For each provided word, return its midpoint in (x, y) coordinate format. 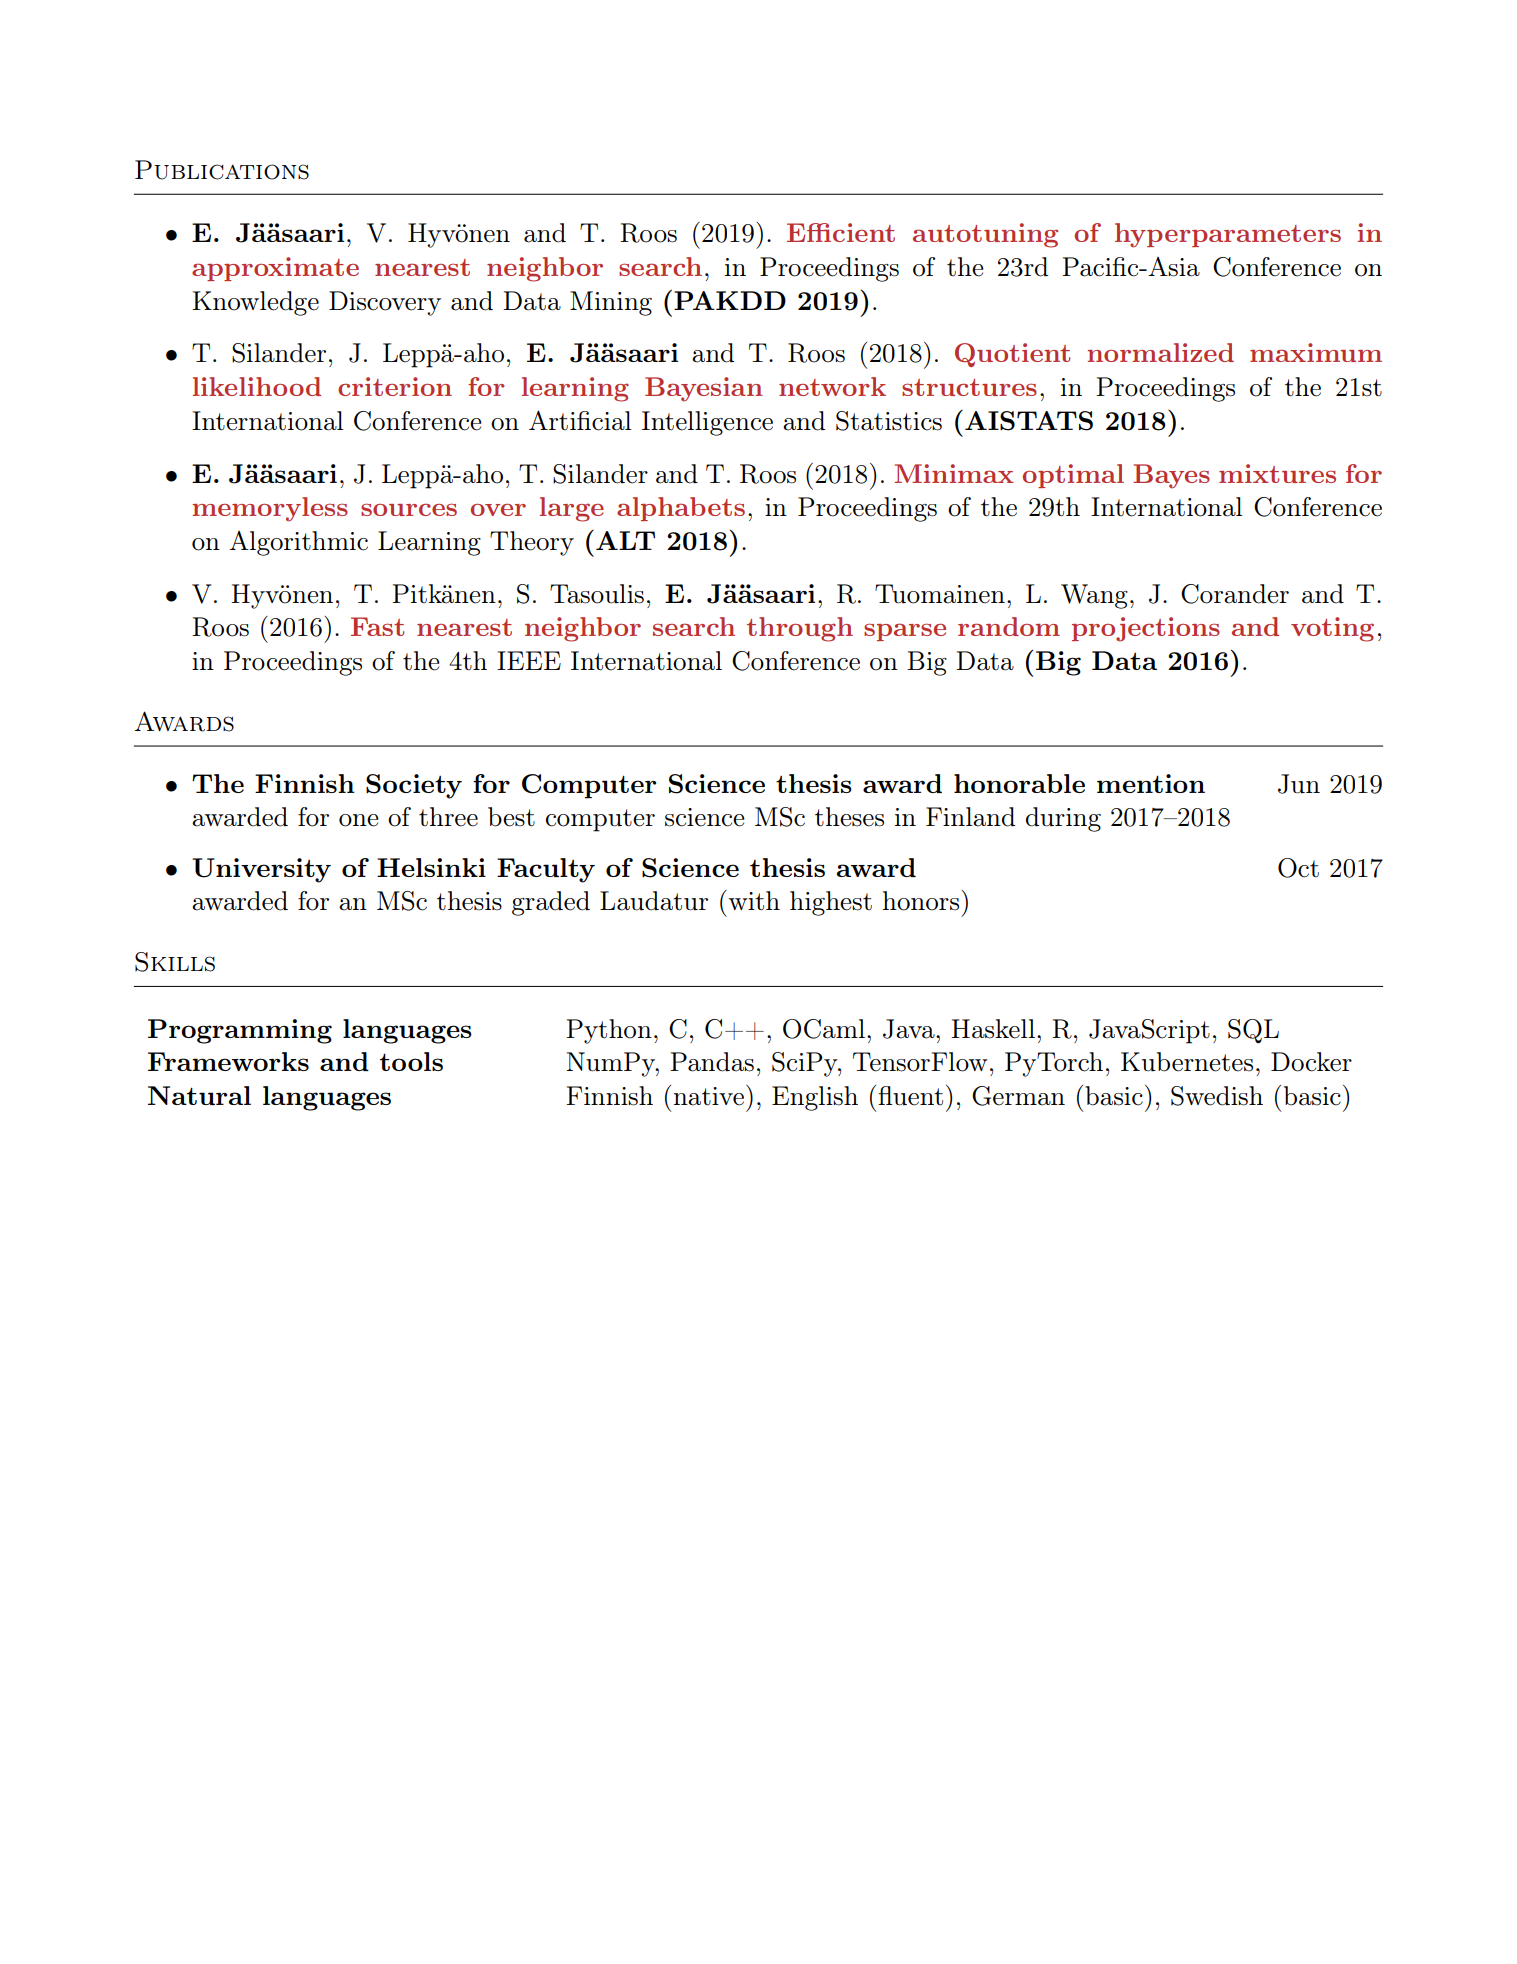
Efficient (841, 232)
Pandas (712, 1062)
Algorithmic (298, 543)
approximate (275, 269)
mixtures (1277, 473)
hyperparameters (1228, 235)
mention (1151, 783)
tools (411, 1061)
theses (849, 817)
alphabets (681, 509)
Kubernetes (1187, 1062)
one (359, 820)
